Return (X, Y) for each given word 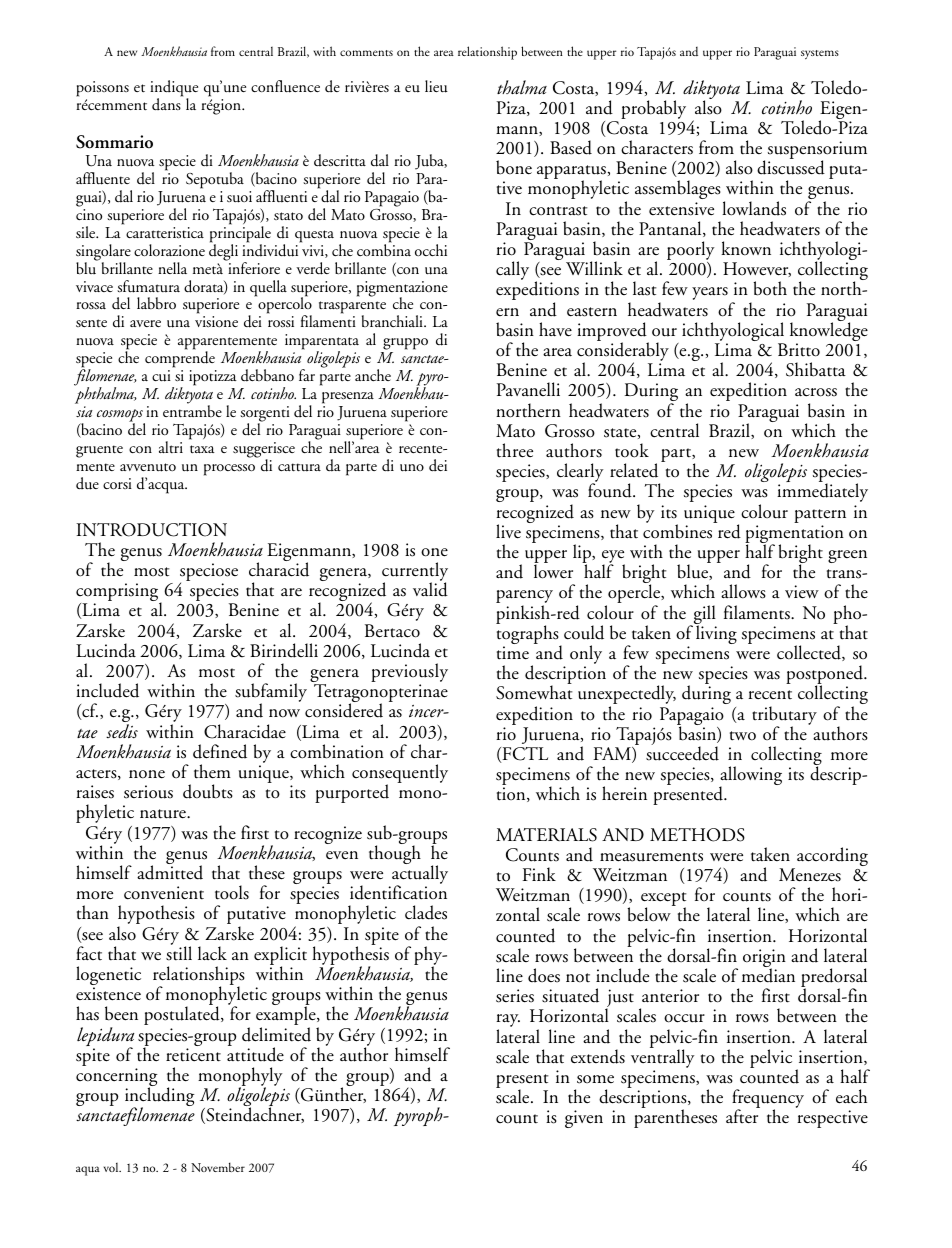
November (218, 1167)
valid (430, 589)
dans (167, 103)
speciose (209, 573)
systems (820, 54)
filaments (758, 612)
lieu (436, 86)
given (584, 1119)
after (742, 1116)
